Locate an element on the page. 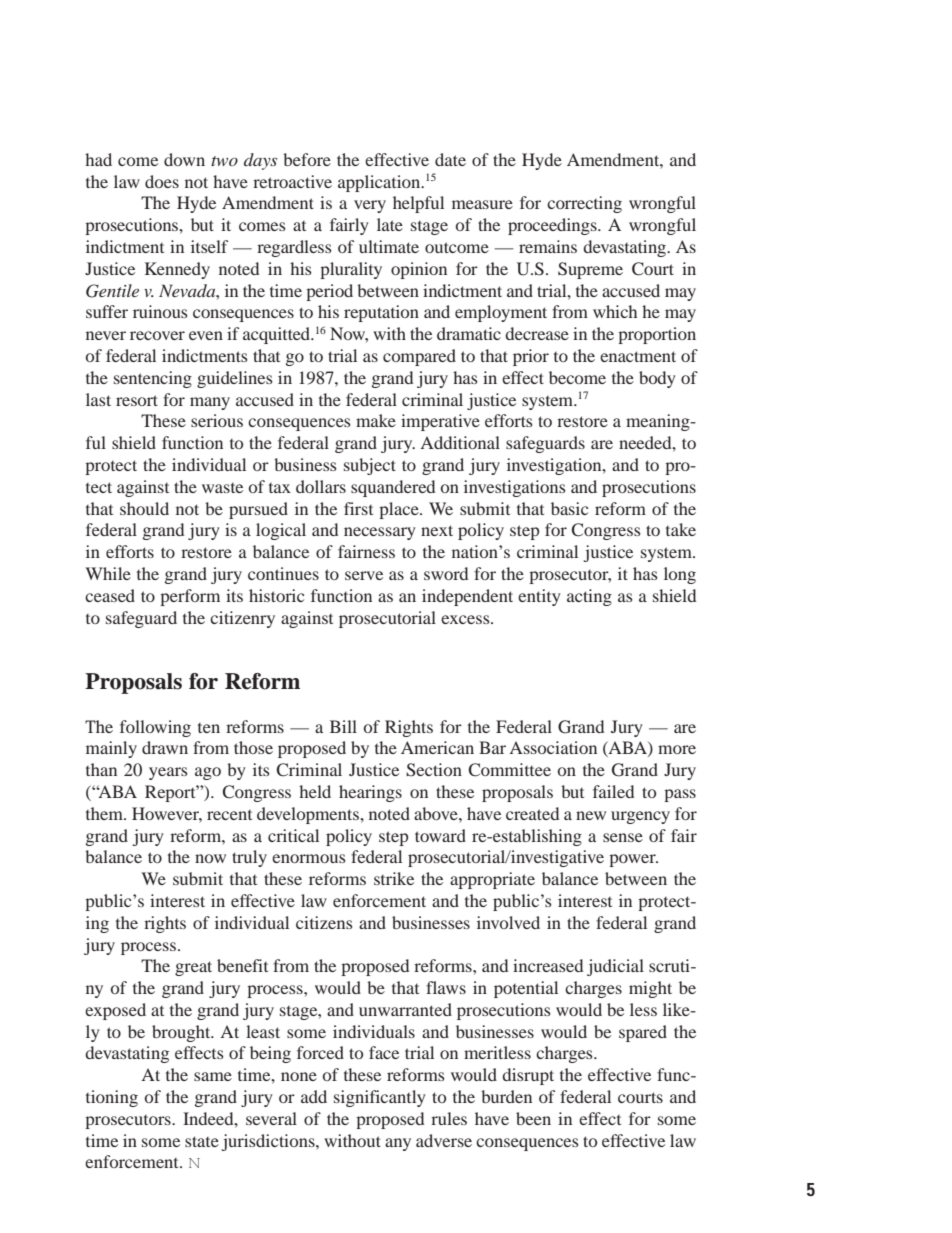 The image size is (952, 1233). significantly is located at coordinates (380, 1098).
